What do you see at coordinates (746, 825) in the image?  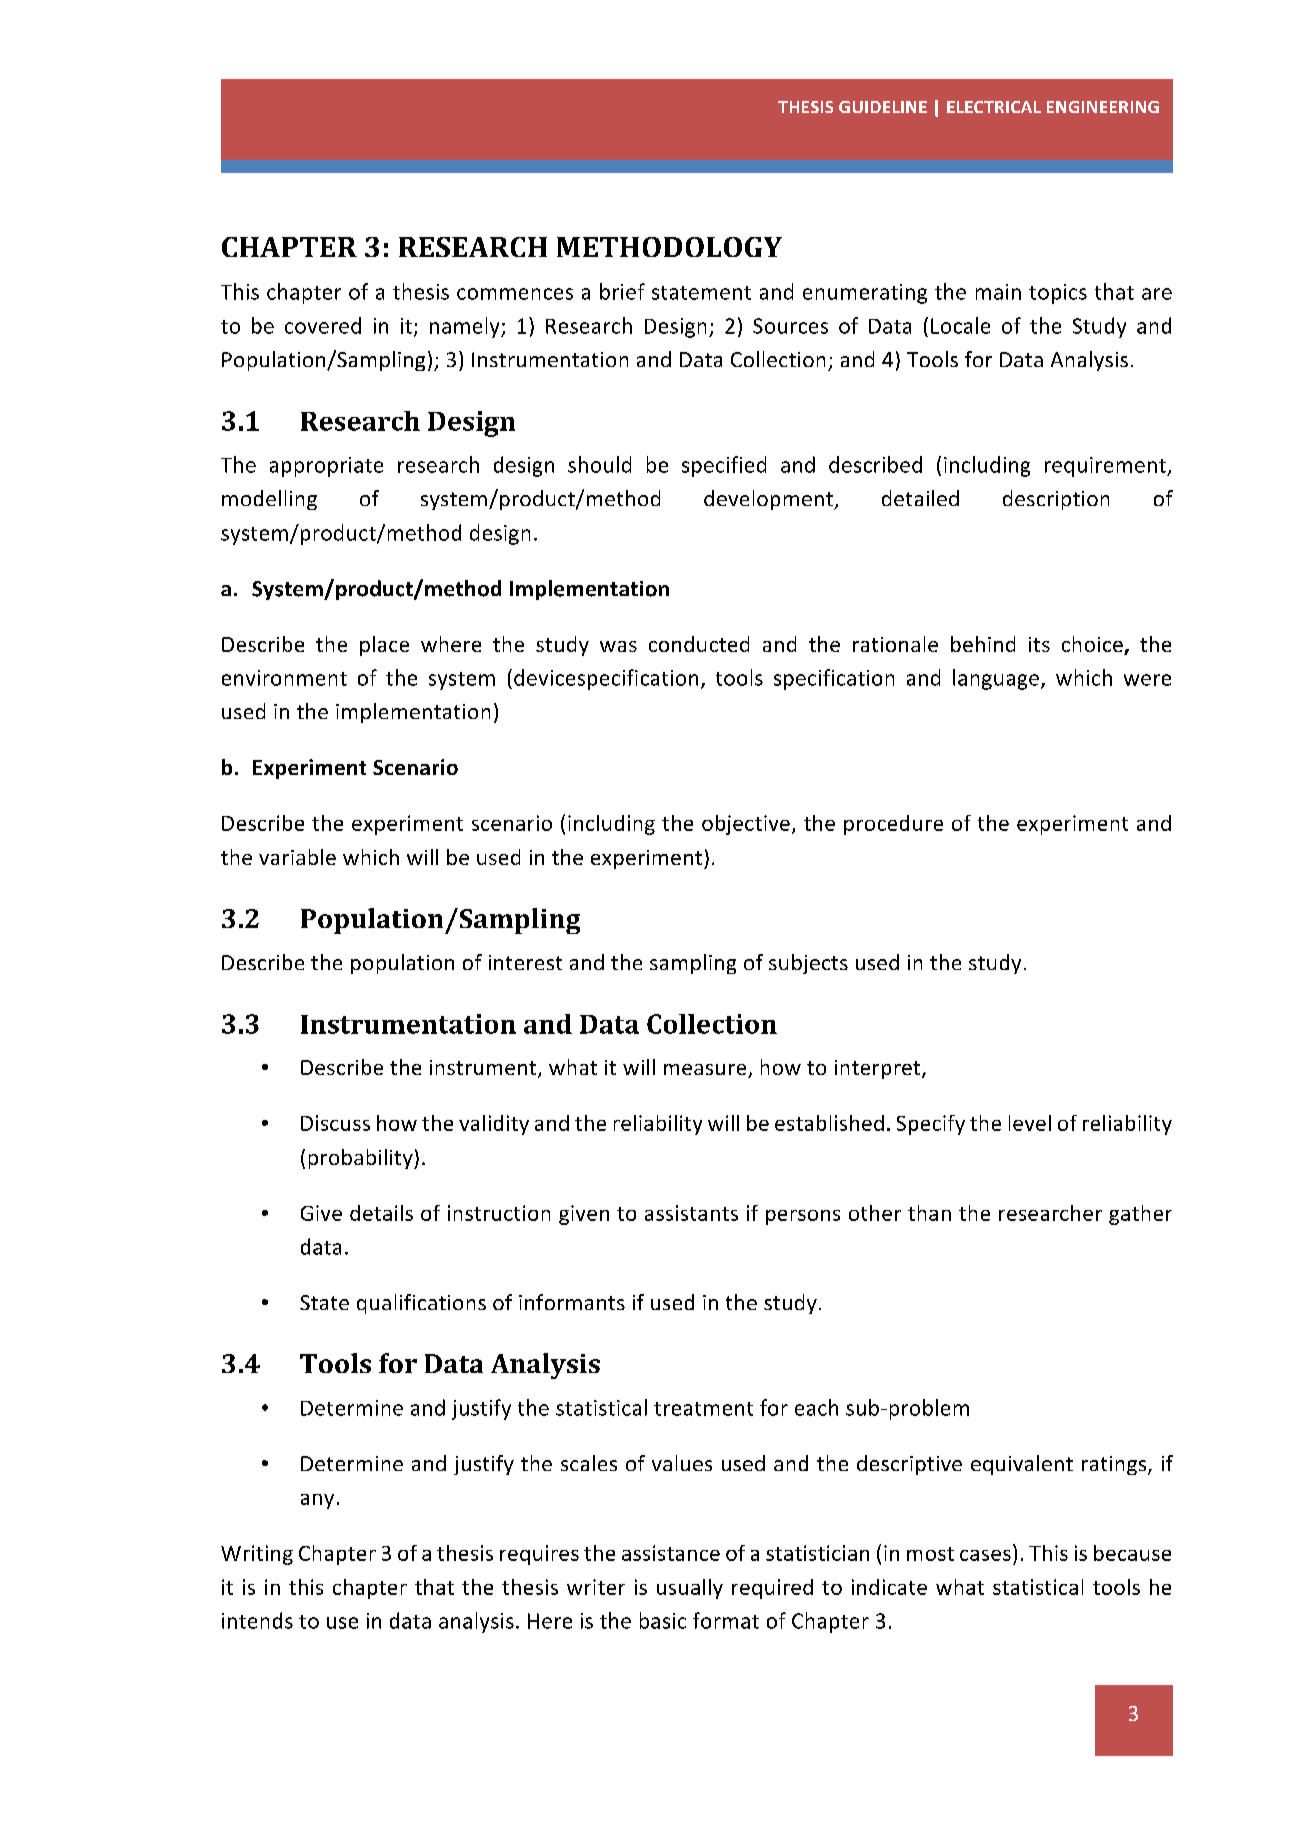 I see `objective` at bounding box center [746, 825].
